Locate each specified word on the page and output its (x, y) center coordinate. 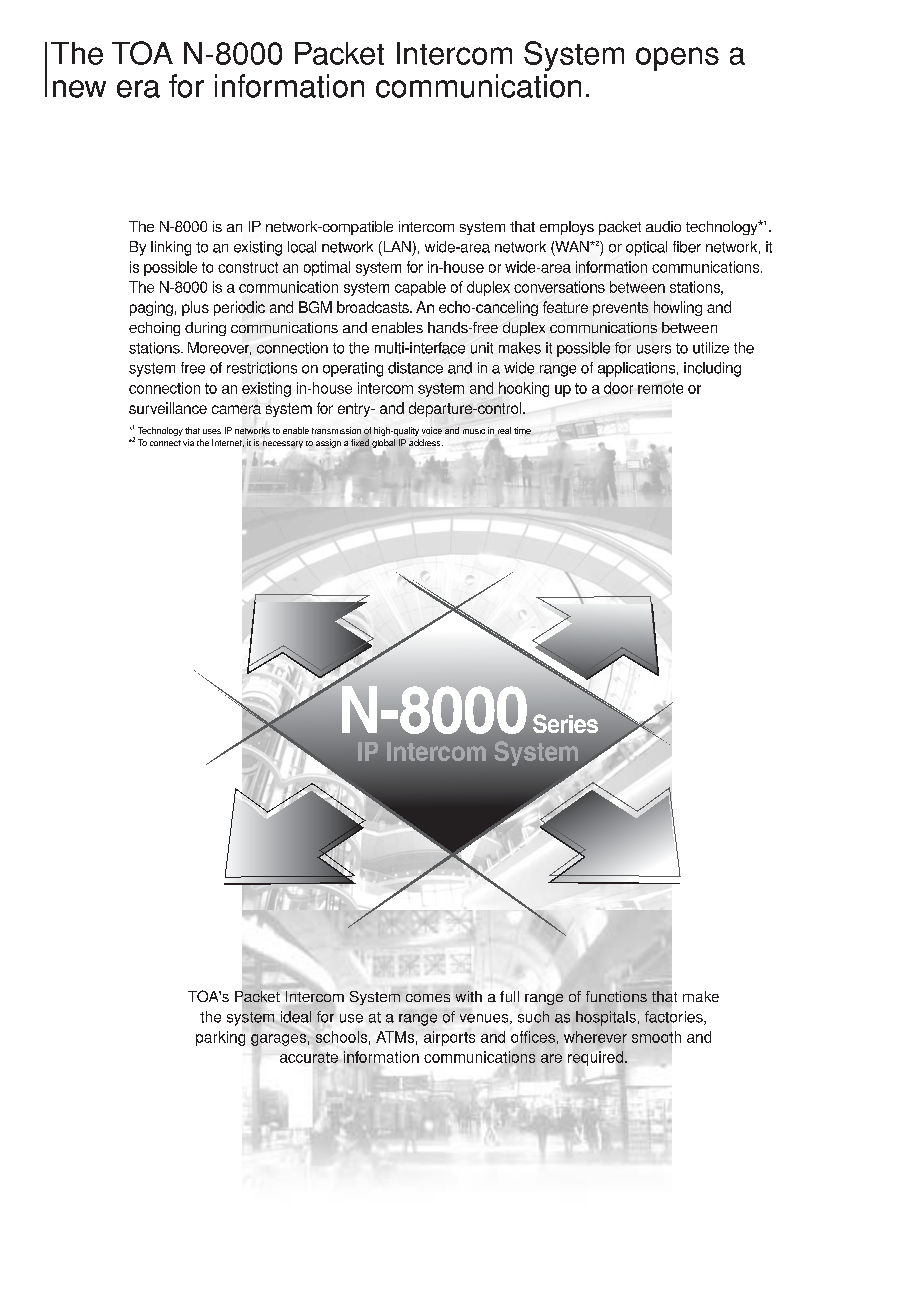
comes (428, 998)
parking (220, 1038)
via (188, 442)
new (79, 89)
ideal (296, 1017)
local (302, 247)
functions (616, 996)
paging (151, 308)
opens (677, 59)
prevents (620, 309)
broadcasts (374, 307)
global (382, 445)
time (522, 430)
